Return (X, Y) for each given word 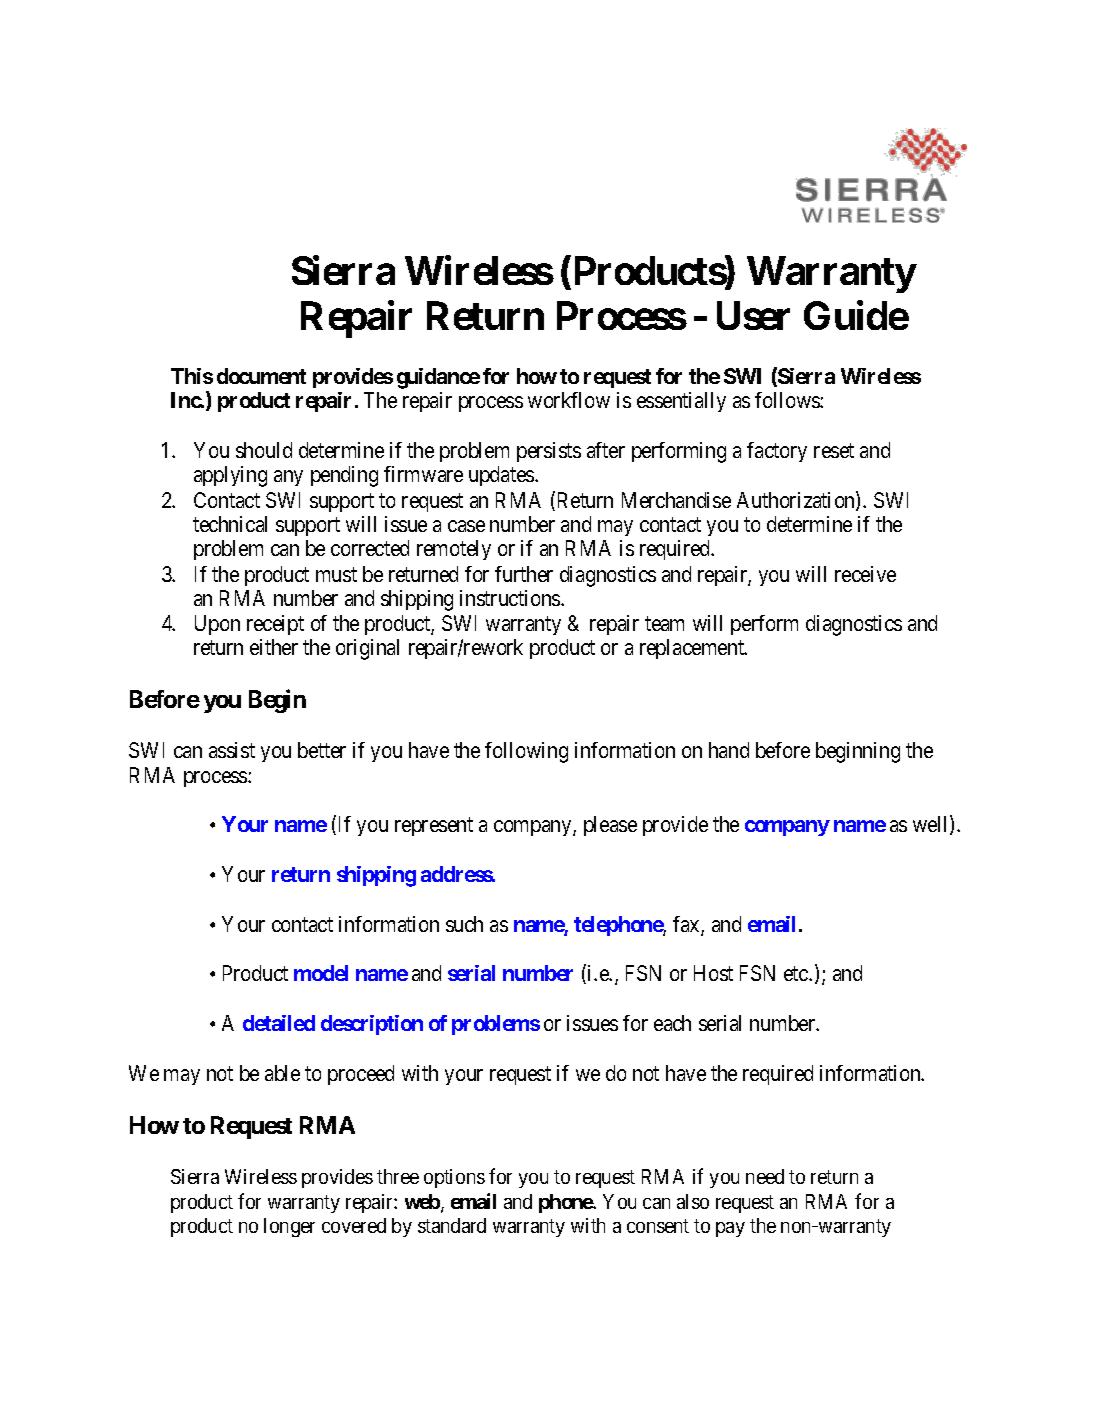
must (336, 574)
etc (797, 974)
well (932, 825)
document (261, 376)
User (753, 315)
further (524, 574)
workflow (569, 400)
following (526, 752)
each (672, 1023)
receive (865, 574)
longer (289, 1227)
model (321, 973)
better (322, 750)
